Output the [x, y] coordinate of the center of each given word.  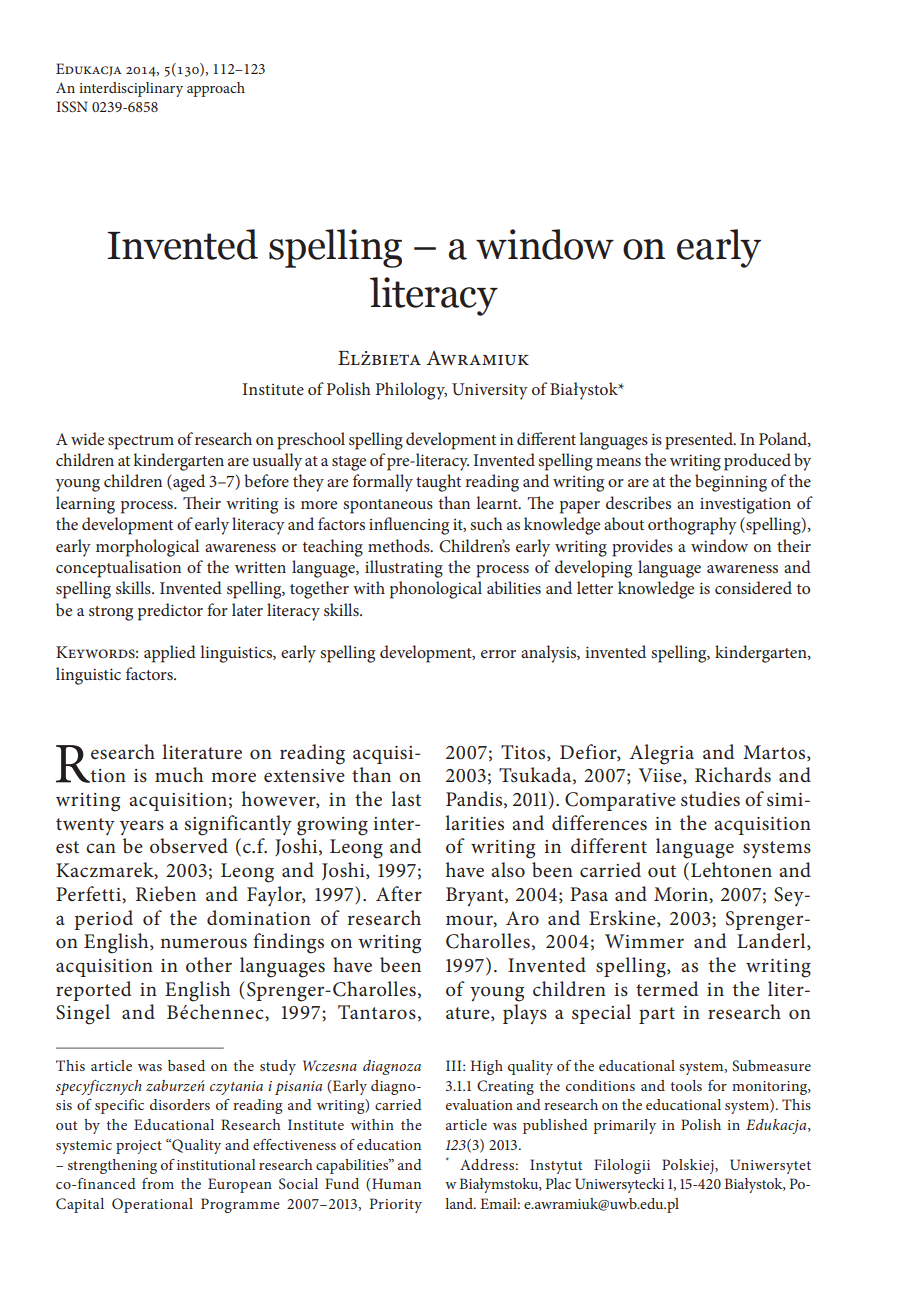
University [490, 391]
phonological [436, 590]
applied [170, 654]
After [399, 893]
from [158, 1183]
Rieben [166, 894]
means [618, 462]
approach [216, 89]
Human [396, 1183]
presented [700, 441]
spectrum [141, 442]
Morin [682, 894]
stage [349, 463]
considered [753, 587]
